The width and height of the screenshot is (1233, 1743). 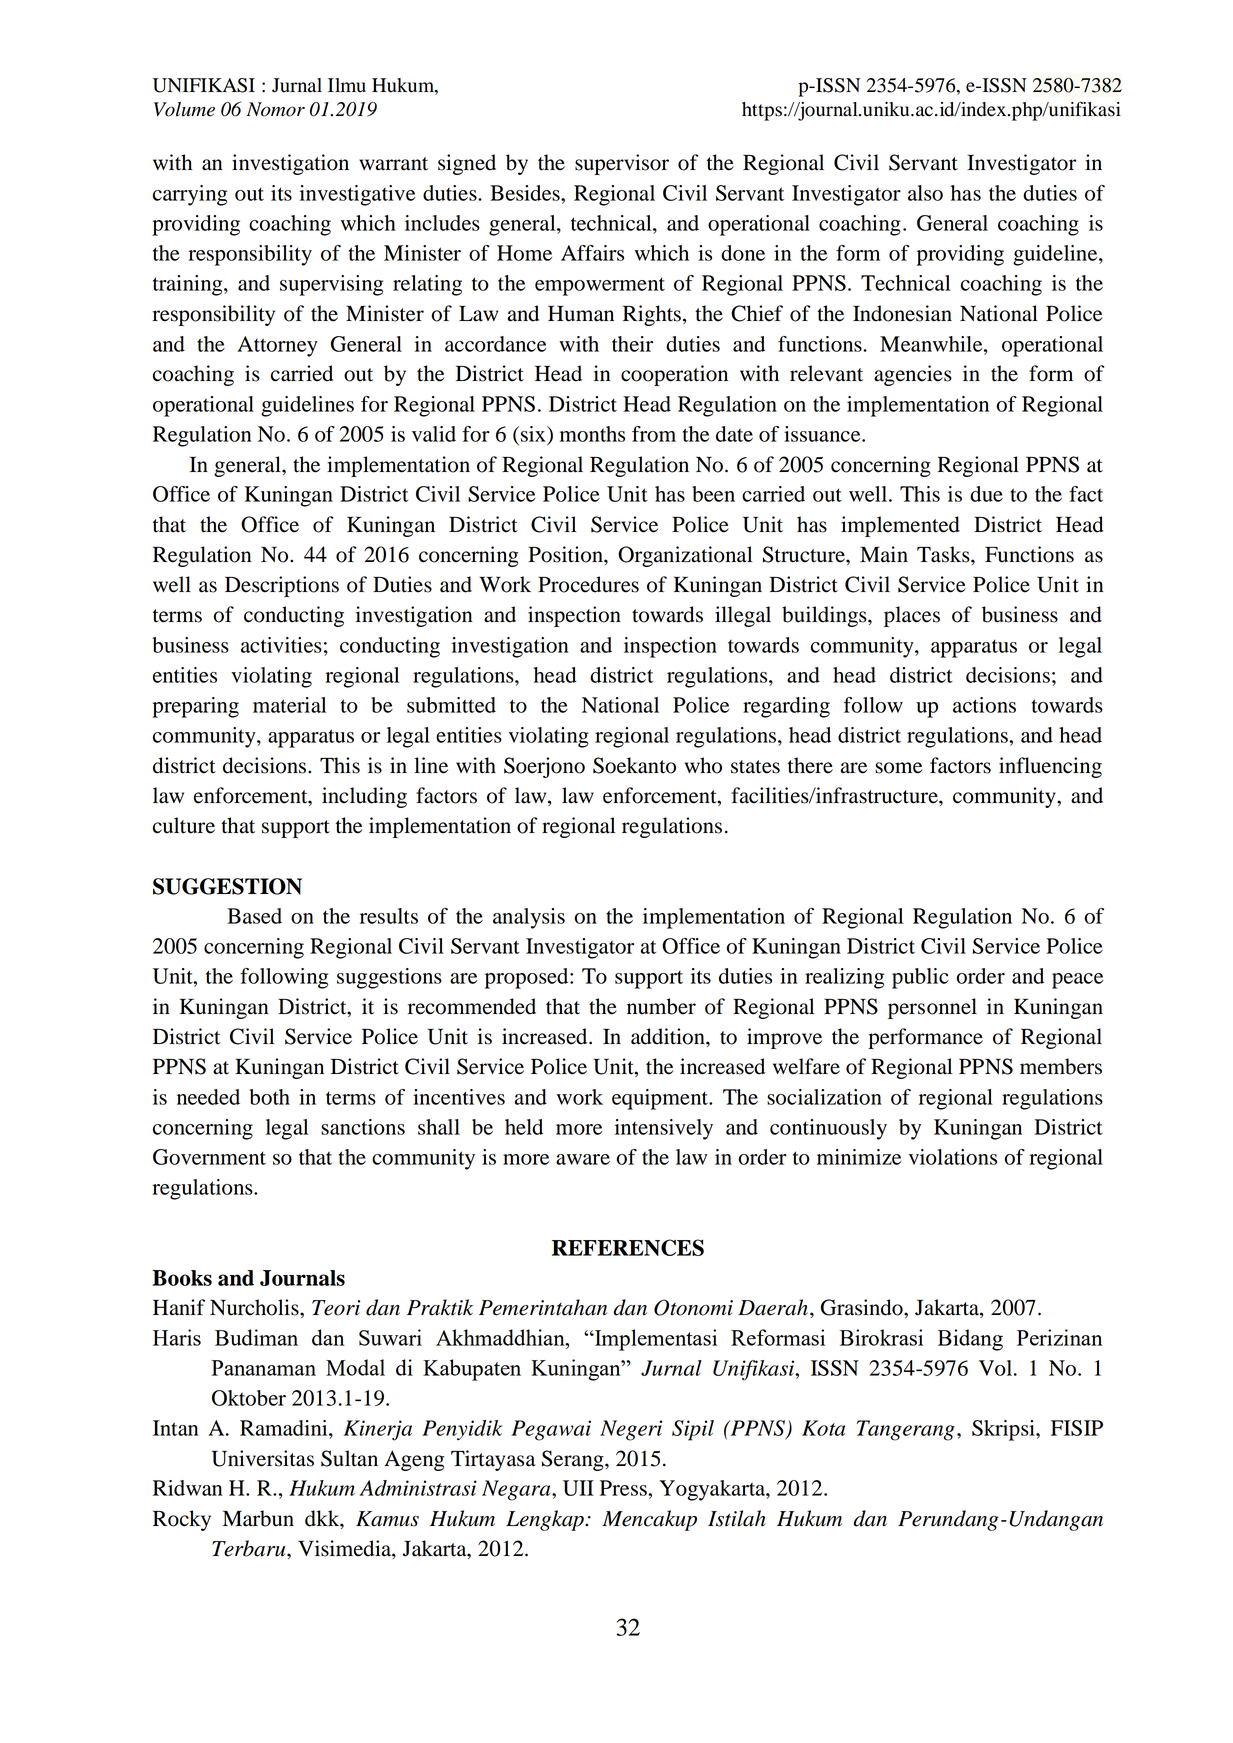 What do you see at coordinates (669, 1036) in the screenshot?
I see `addition` at bounding box center [669, 1036].
